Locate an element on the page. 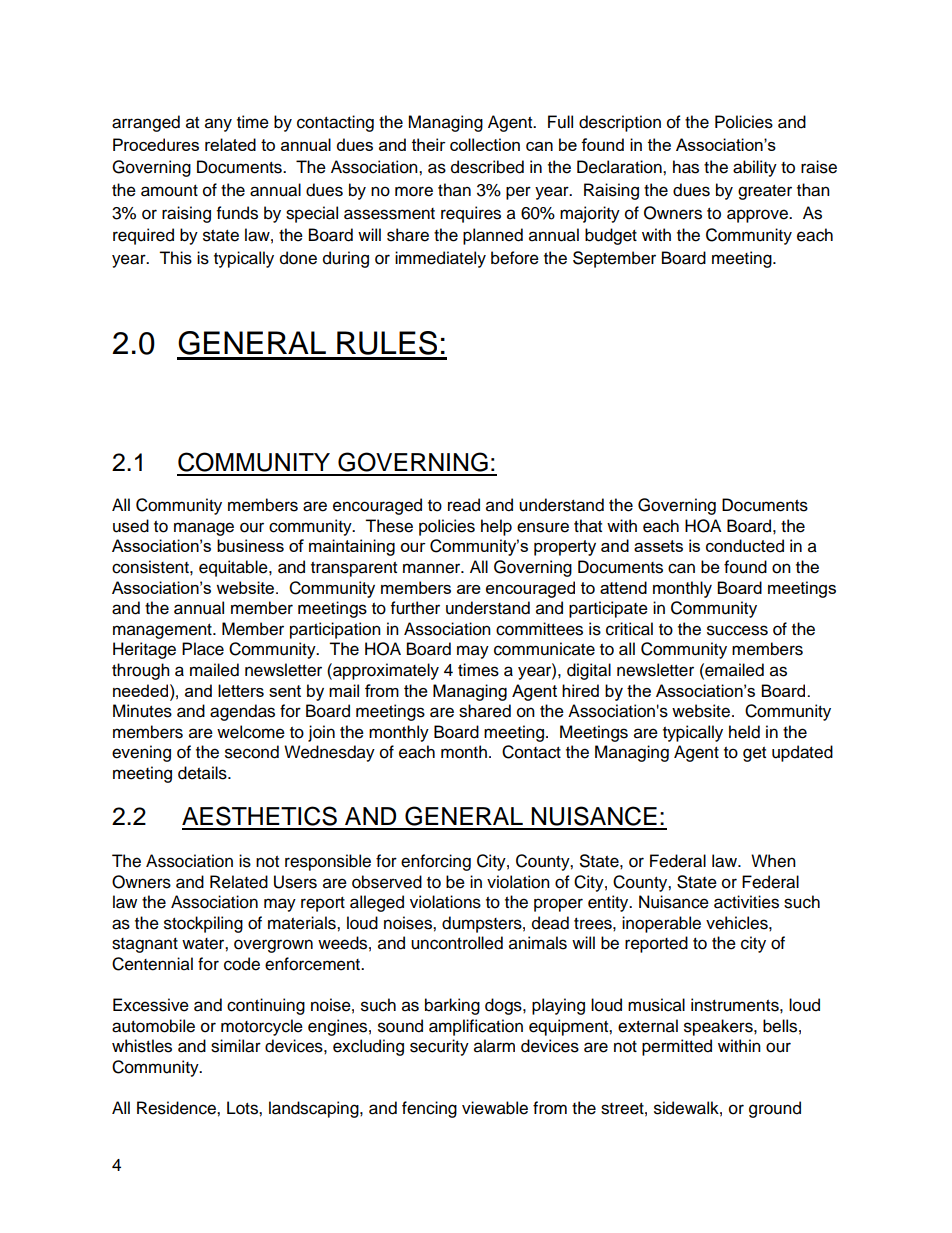 The image size is (952, 1233). further is located at coordinates (415, 608).
